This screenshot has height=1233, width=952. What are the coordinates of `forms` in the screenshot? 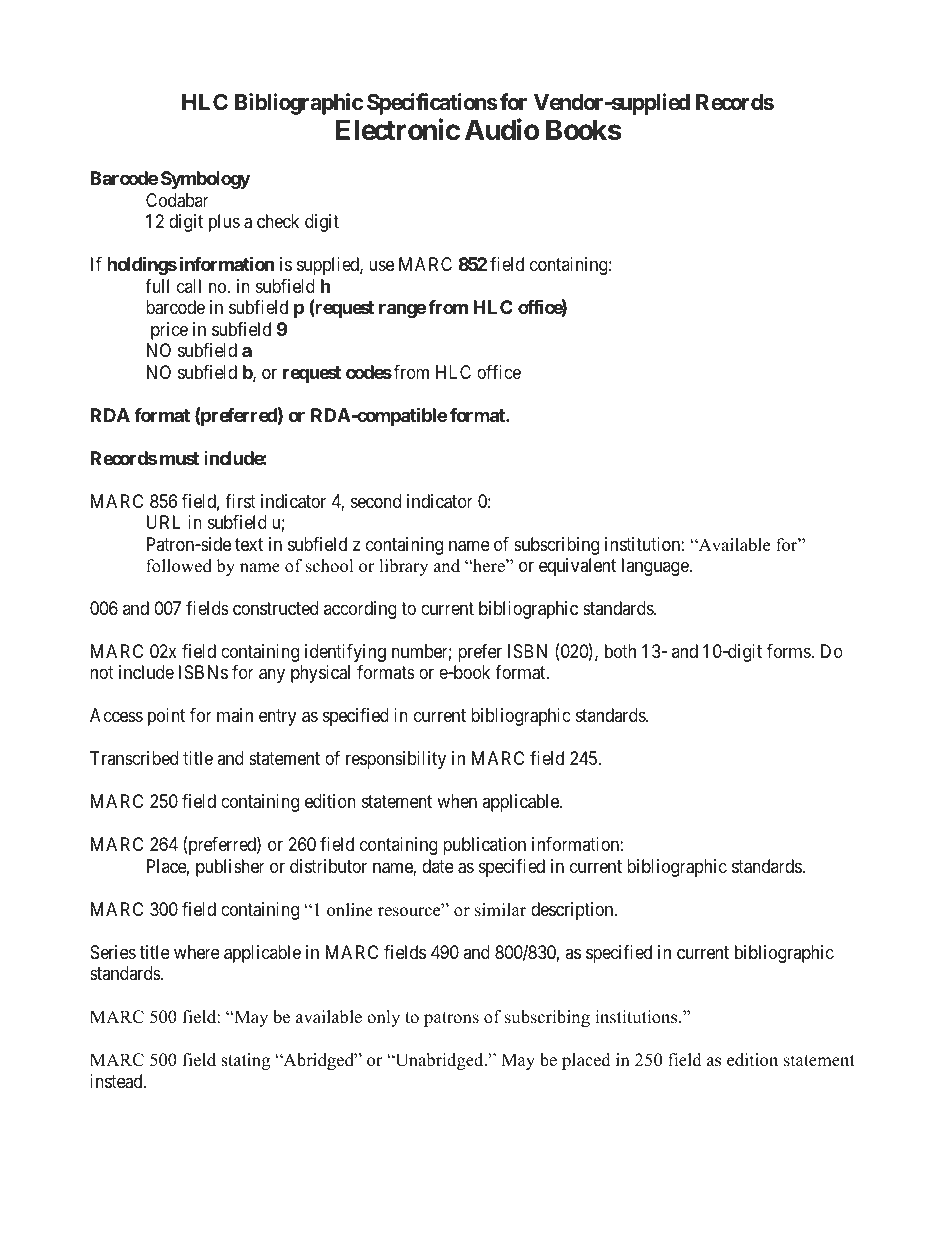 It's located at (789, 651).
